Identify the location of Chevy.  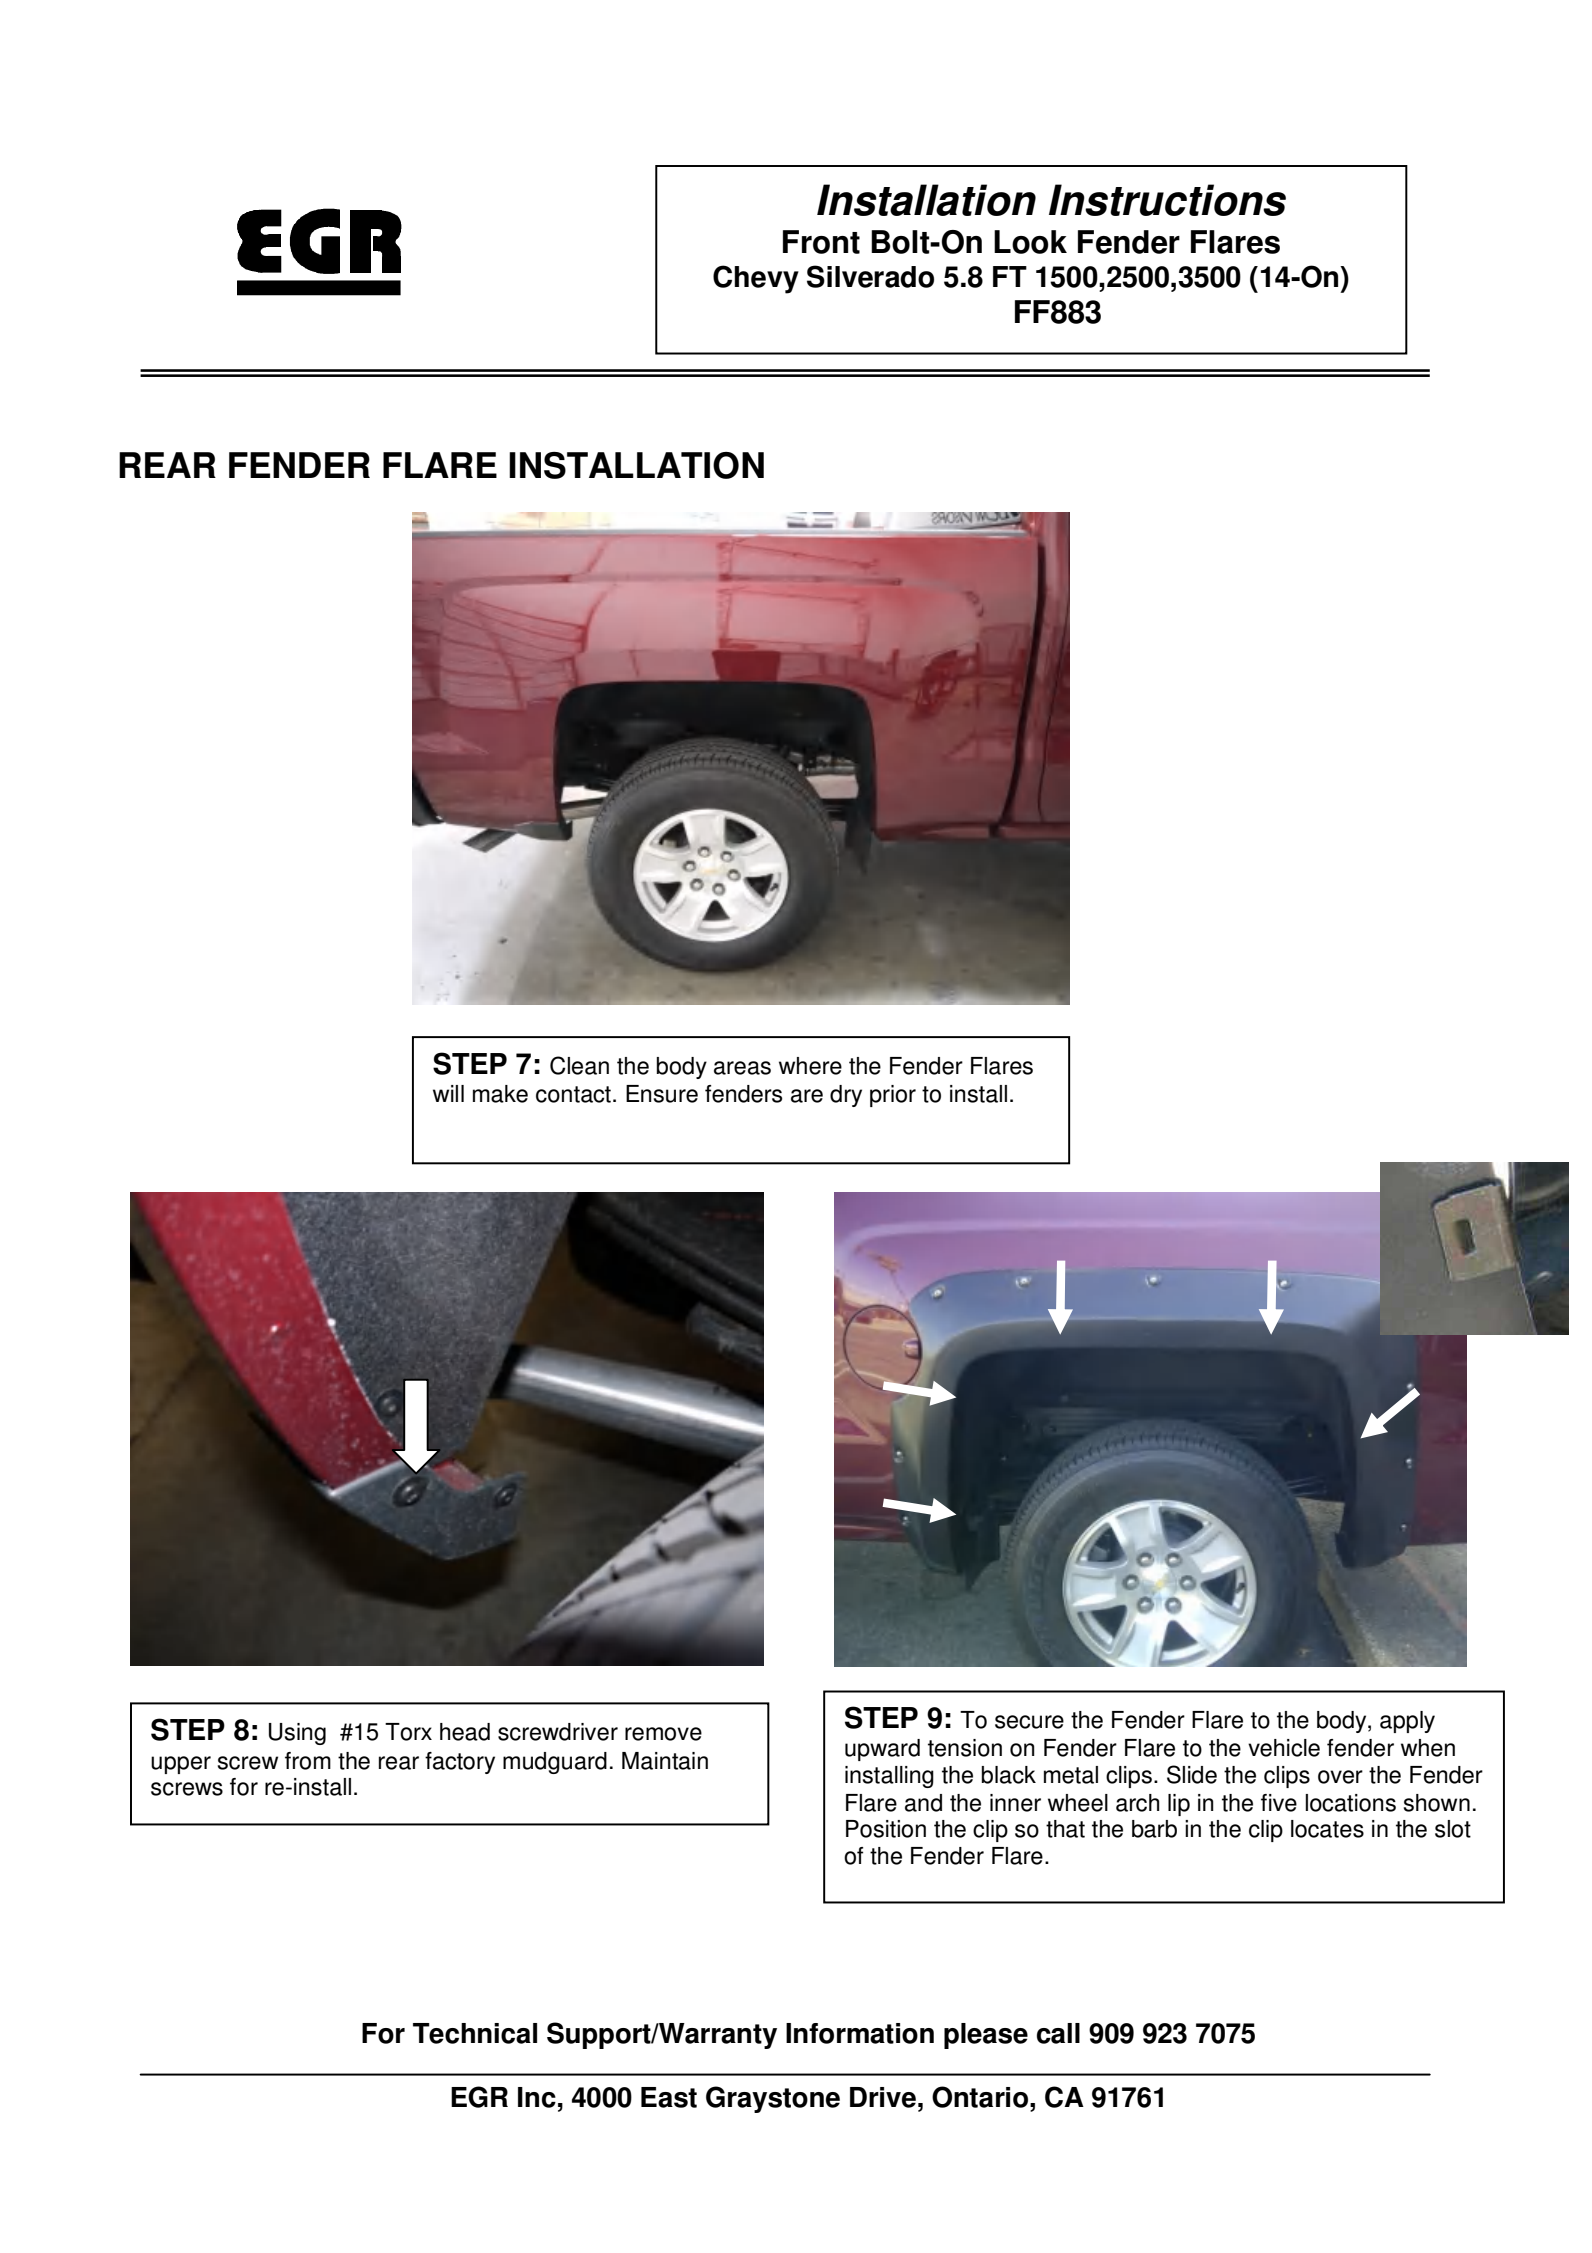
(756, 279).
